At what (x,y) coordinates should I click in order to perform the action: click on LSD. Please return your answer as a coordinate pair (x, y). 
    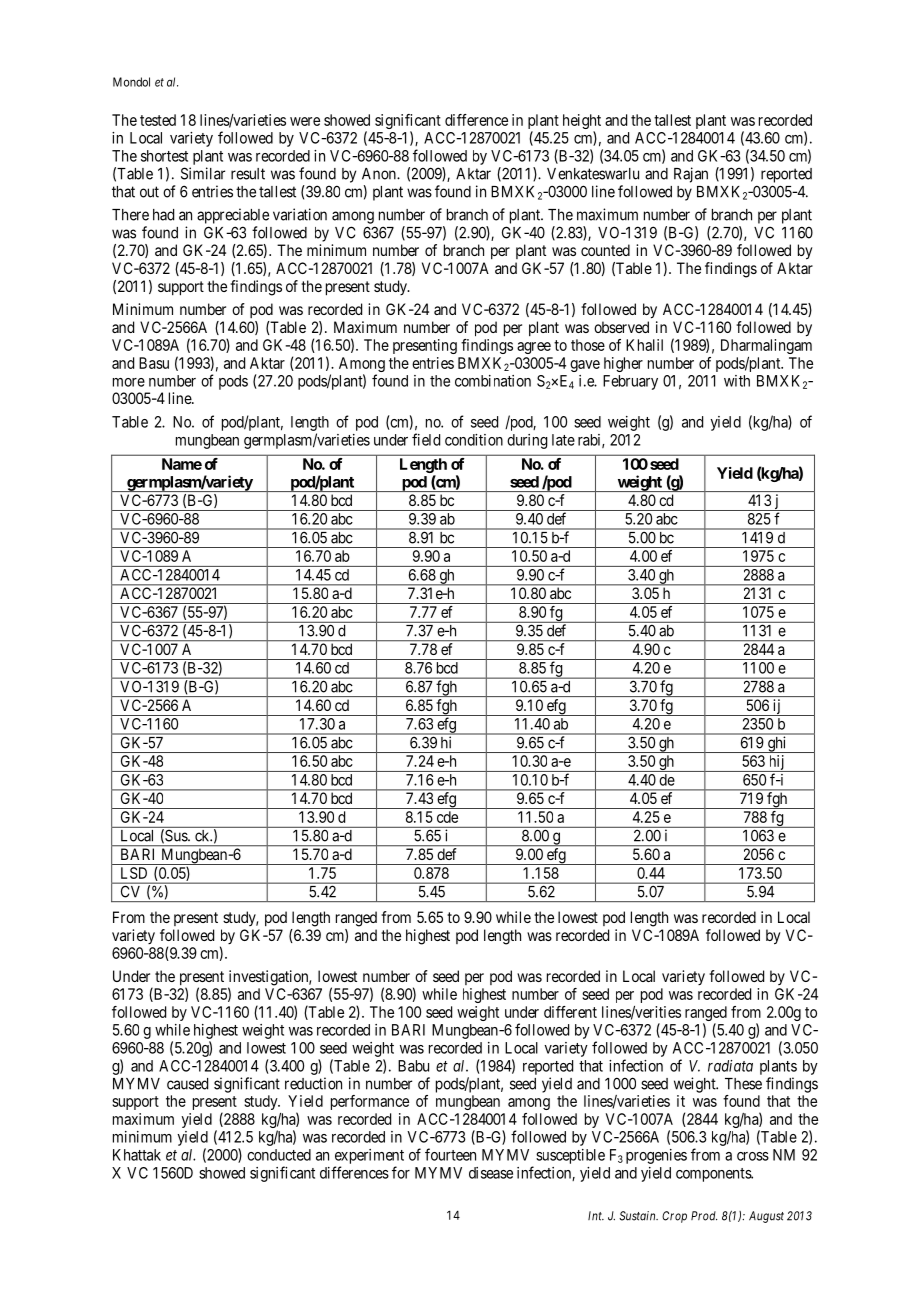
    Looking at the image, I should click on (134, 873).
